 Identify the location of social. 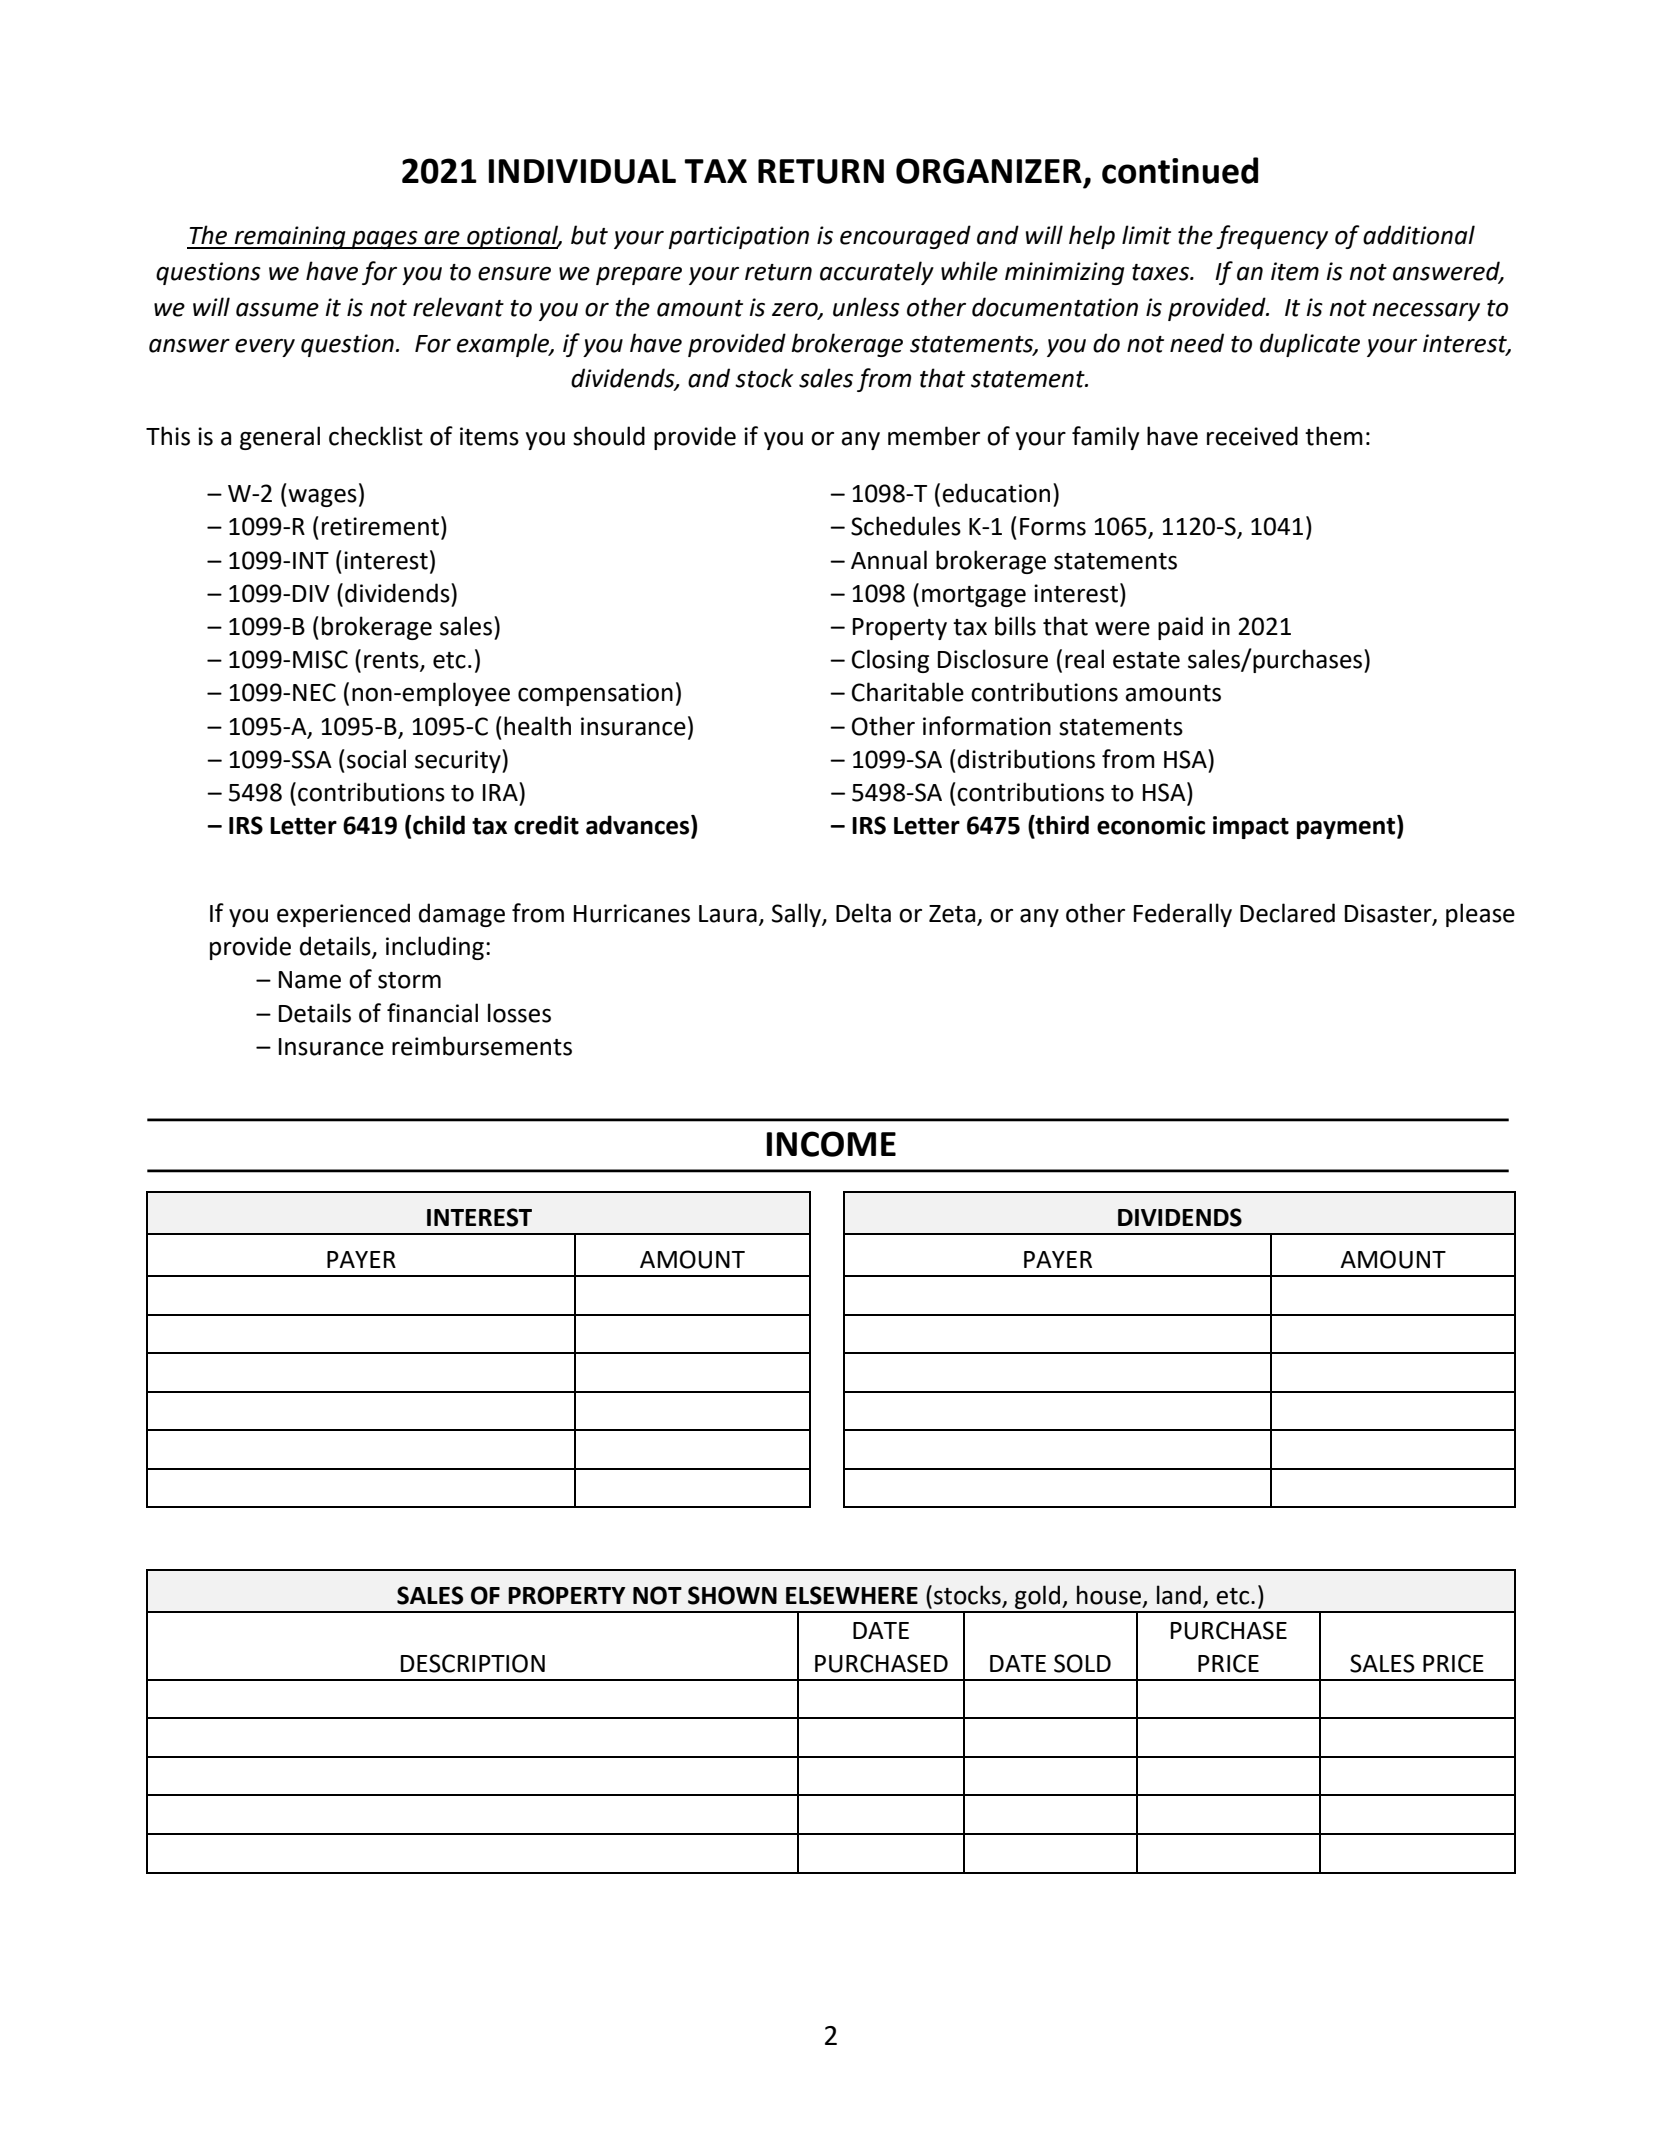
(376, 759).
